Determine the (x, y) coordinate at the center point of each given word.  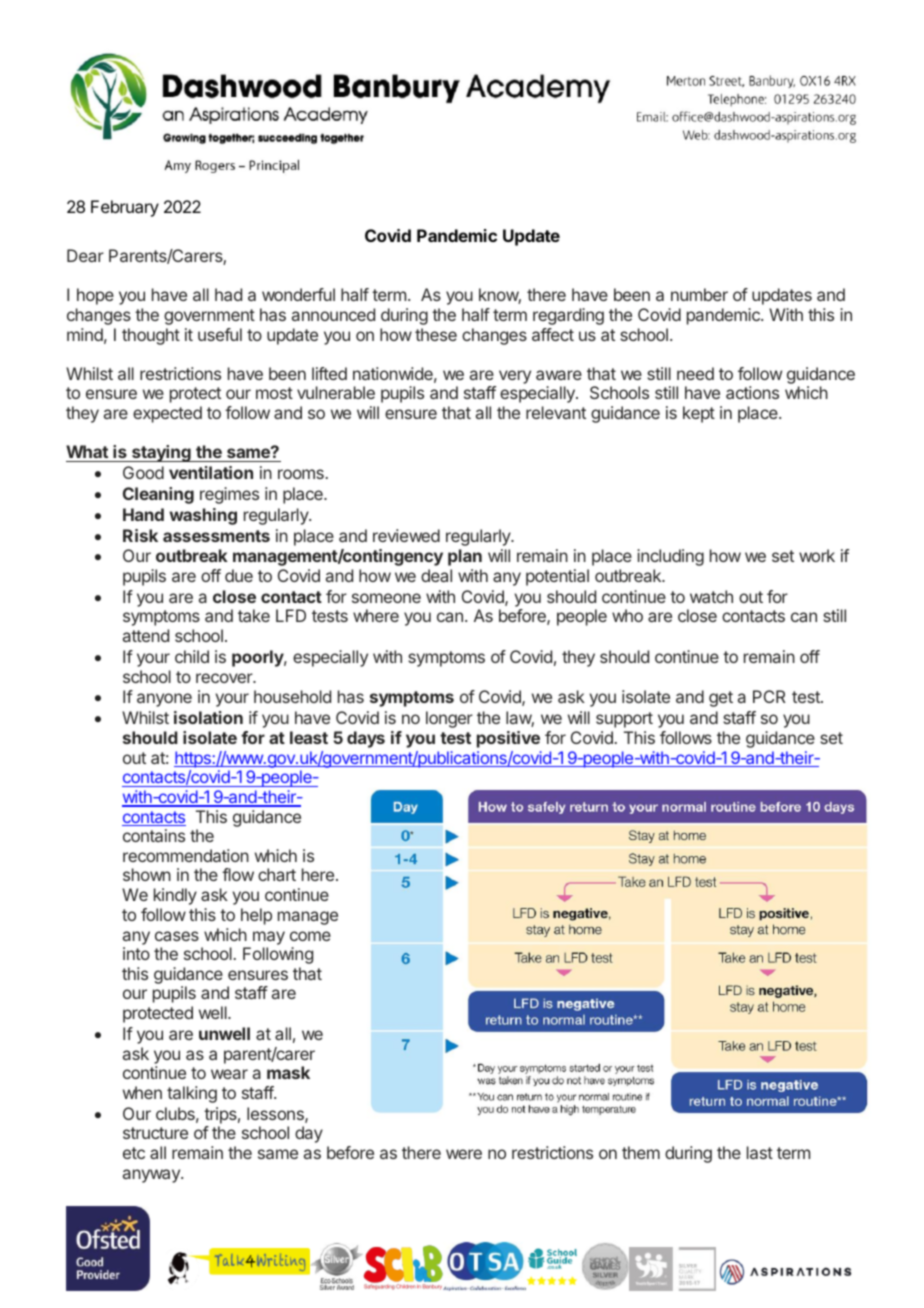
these (436, 334)
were (464, 1154)
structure (155, 1133)
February (125, 208)
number (699, 294)
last (760, 1152)
